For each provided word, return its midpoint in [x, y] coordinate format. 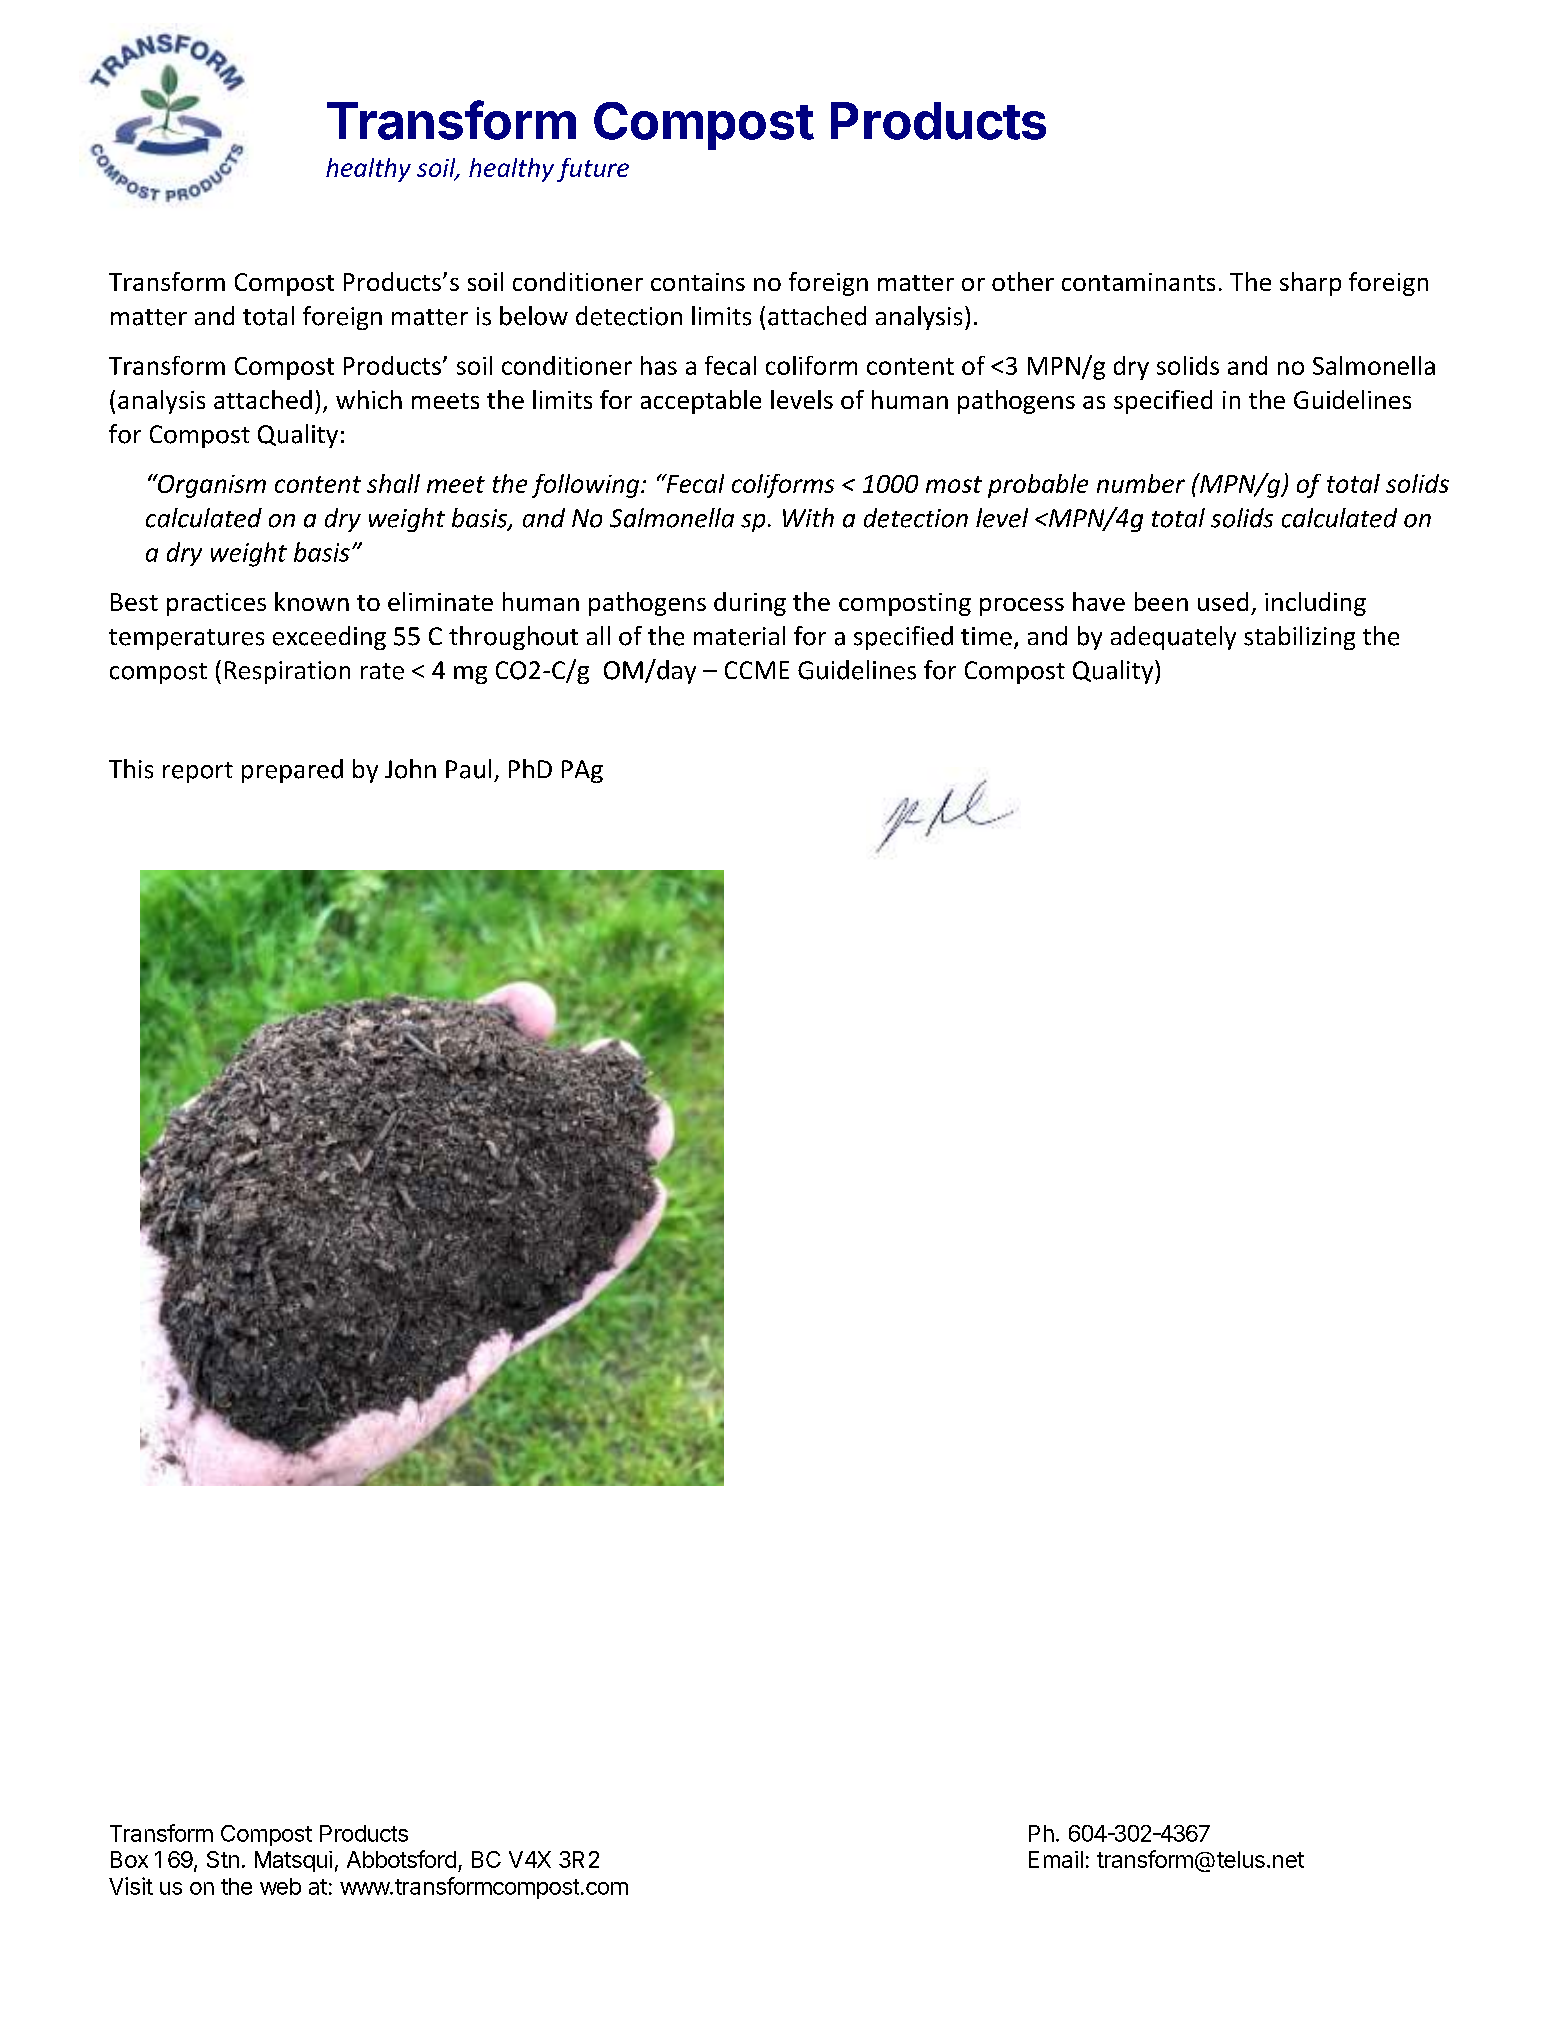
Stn [223, 1859]
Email [1056, 1859]
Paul [468, 769]
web [280, 1886]
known [312, 601]
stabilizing [1299, 638]
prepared [292, 771]
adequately [1173, 638]
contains [698, 282]
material [739, 636]
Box [129, 1859]
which [369, 399]
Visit [131, 1886]
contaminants [1138, 282]
